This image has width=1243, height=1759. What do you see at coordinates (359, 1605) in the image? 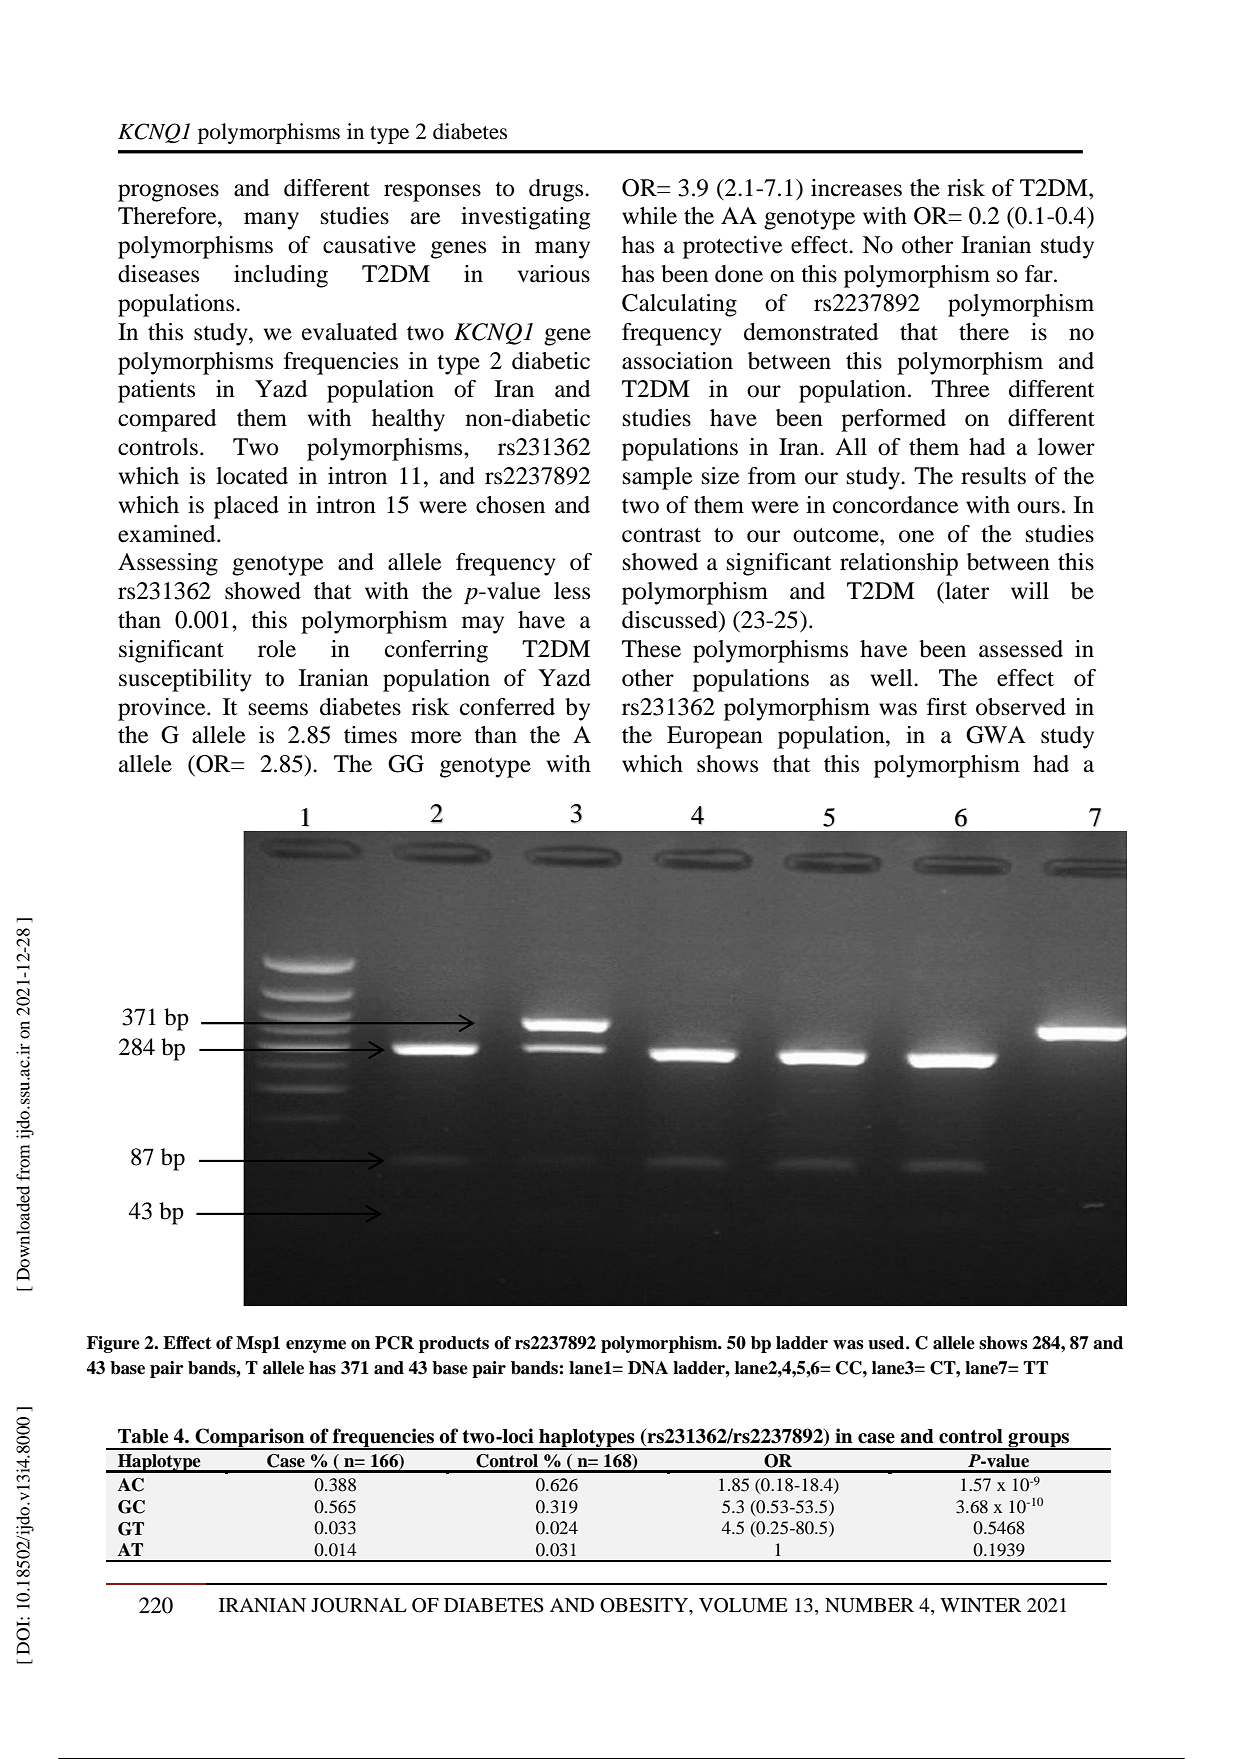
I see `JOURNAL` at bounding box center [359, 1605].
